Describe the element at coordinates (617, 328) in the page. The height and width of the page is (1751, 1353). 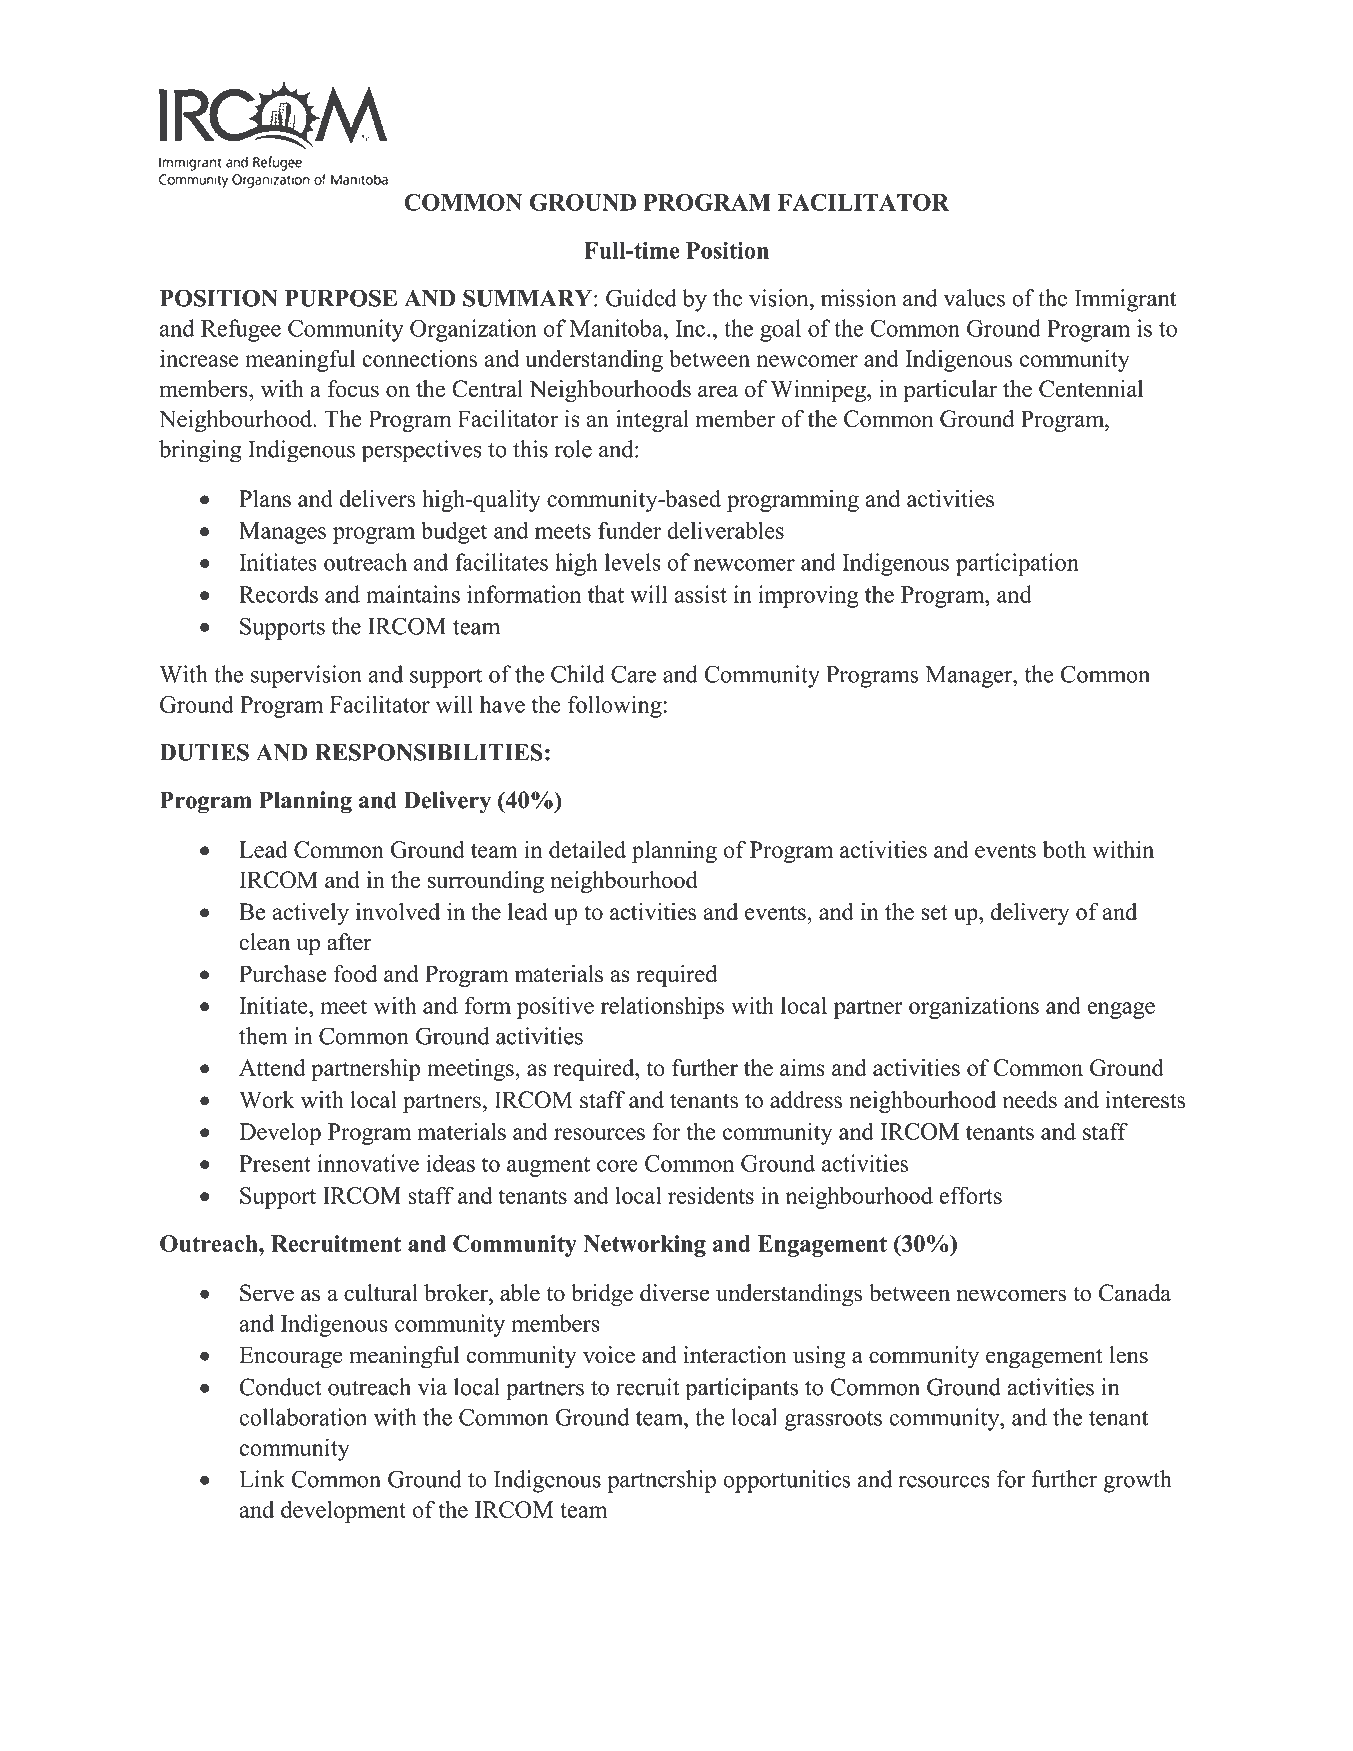
I see `Manitoba` at that location.
